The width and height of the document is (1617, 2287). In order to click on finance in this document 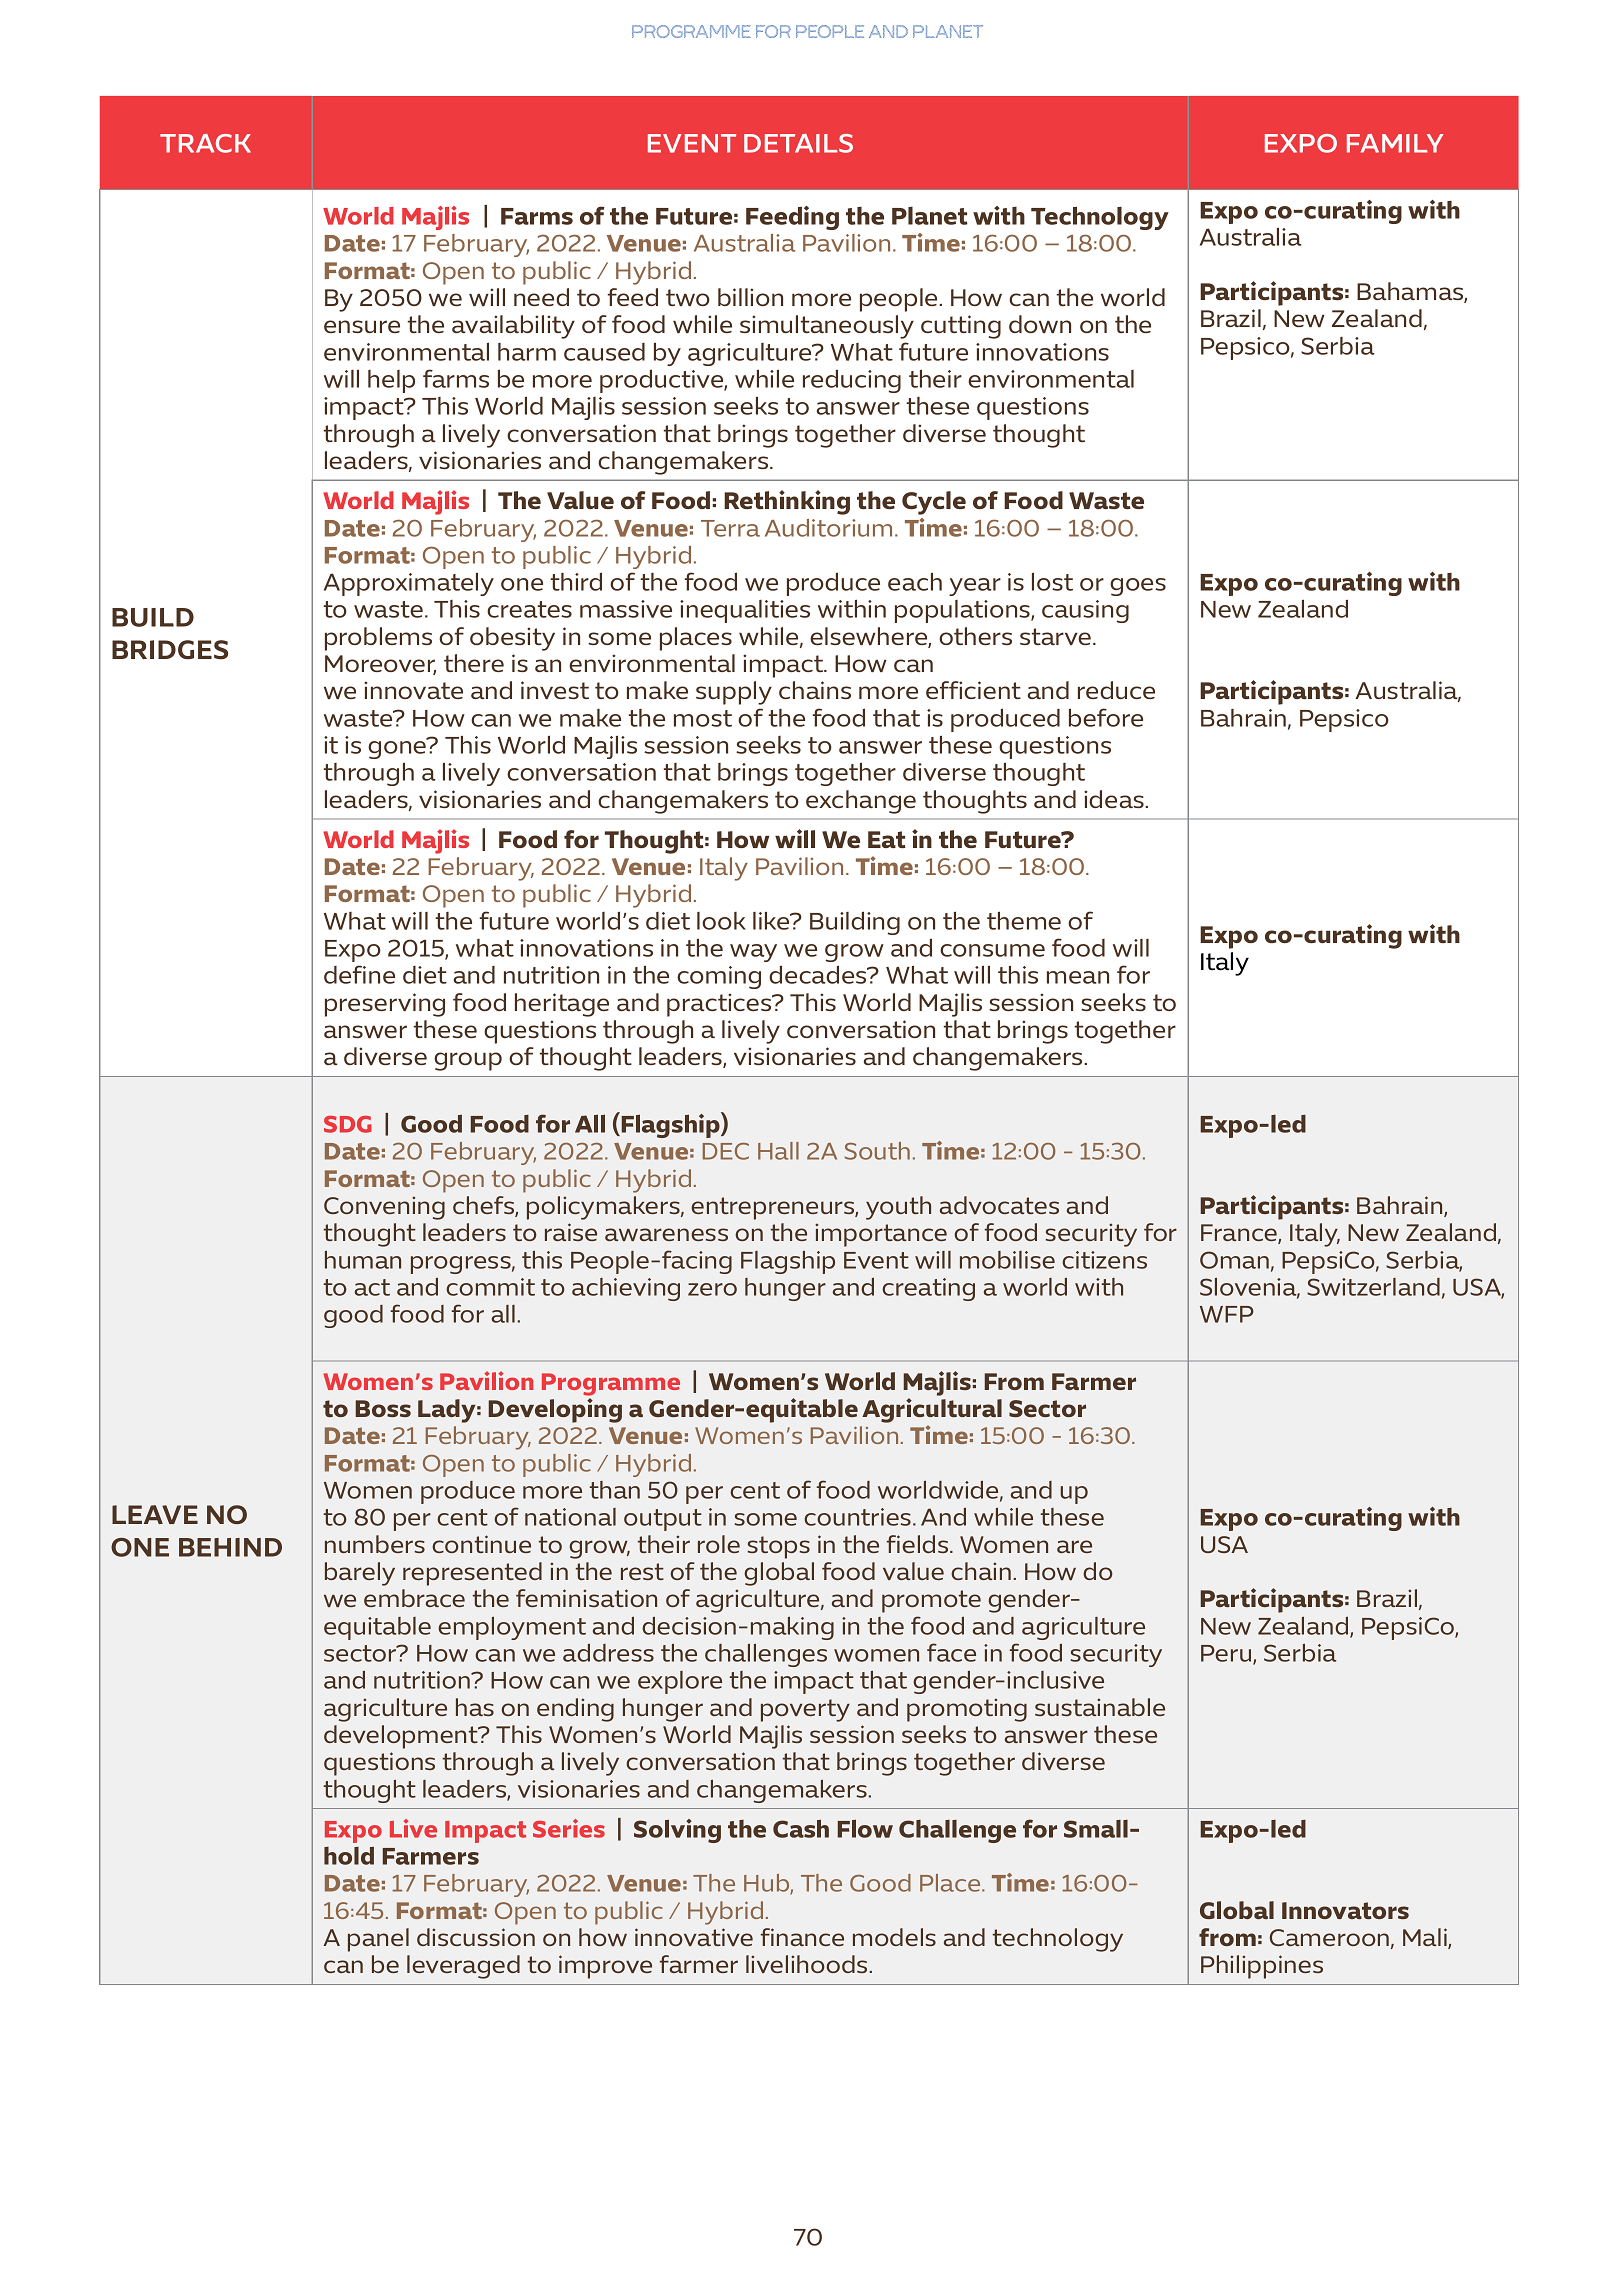, I will do `click(802, 1937)`.
